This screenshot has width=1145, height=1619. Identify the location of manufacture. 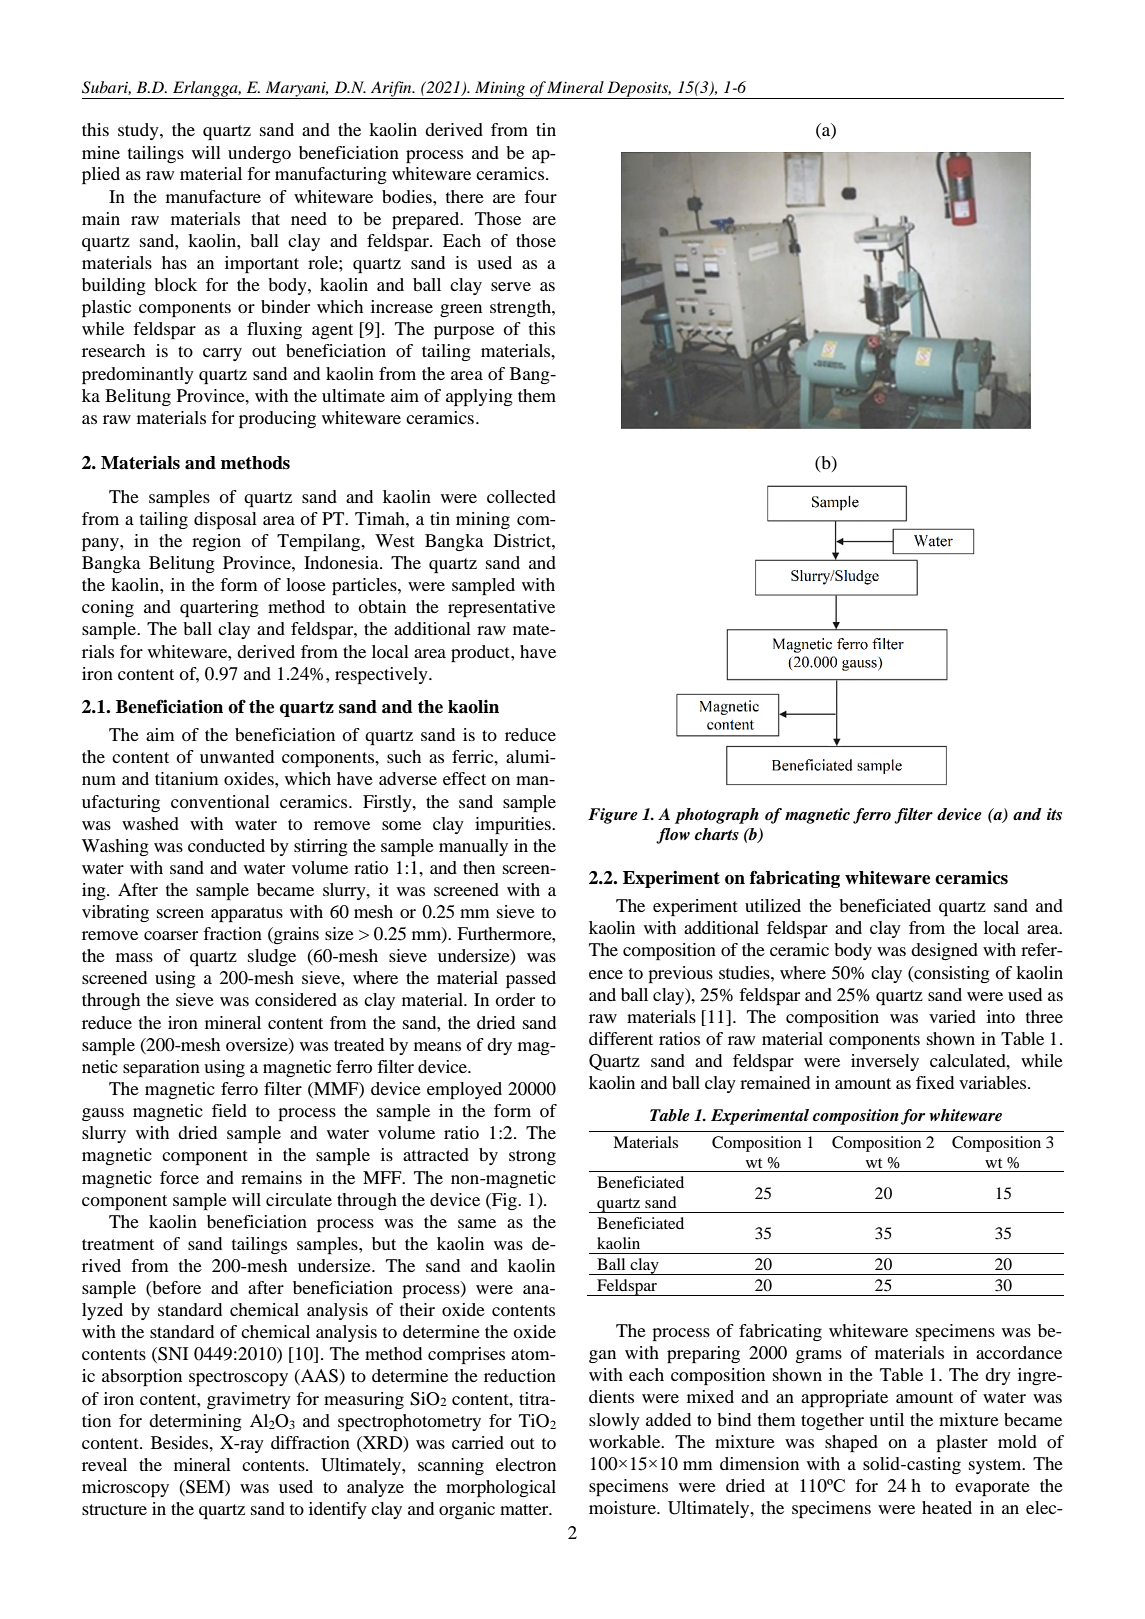
(213, 196).
